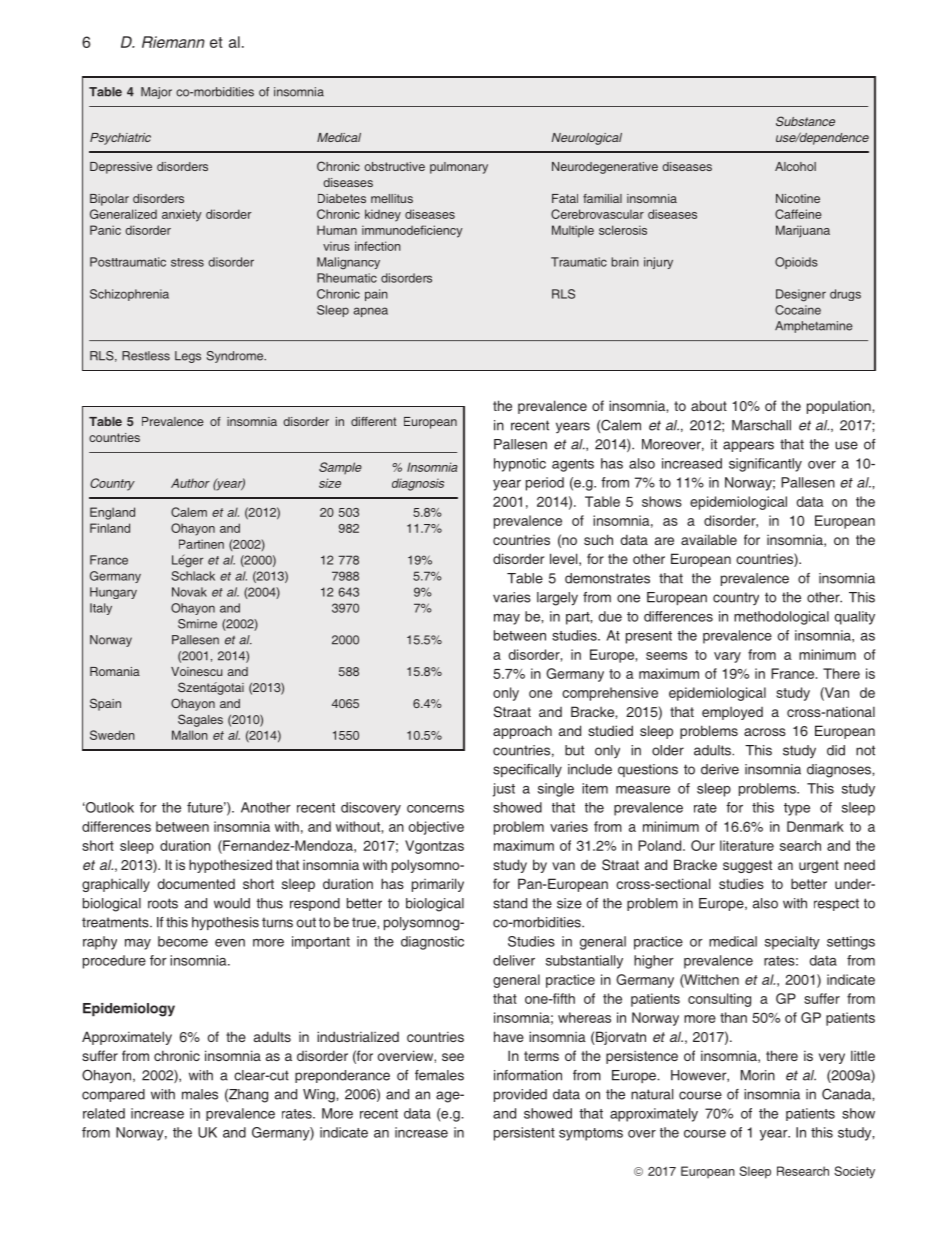  Describe the element at coordinates (797, 809) in the screenshot. I see `type` at that location.
